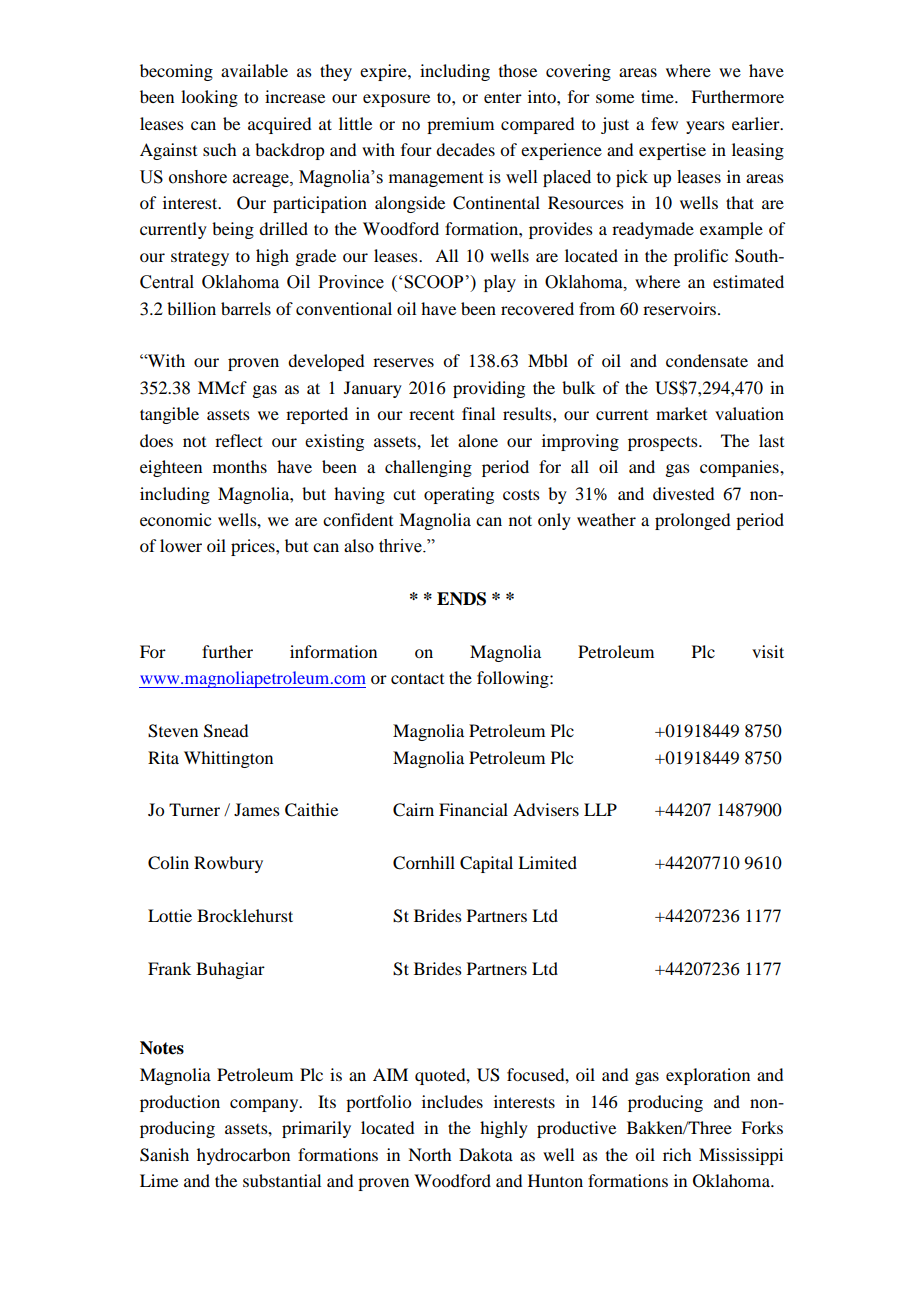 The width and height of the page is (924, 1308). I want to click on hydrocarbon, so click(243, 1156).
